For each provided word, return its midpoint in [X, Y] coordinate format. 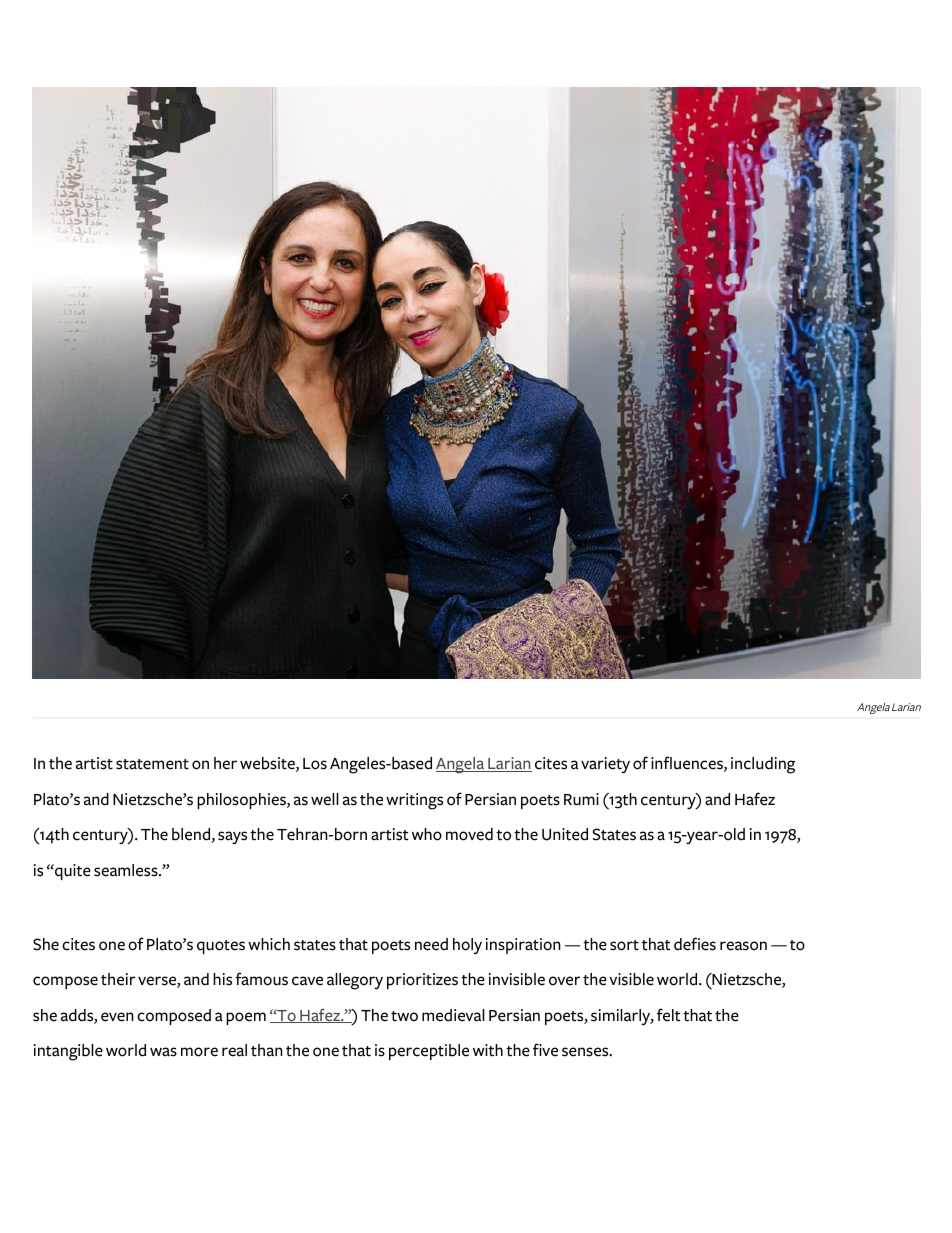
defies [695, 944]
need [431, 944]
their [118, 979]
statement [152, 764]
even [117, 1017]
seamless [127, 870]
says [232, 837]
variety [605, 765]
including [763, 765]
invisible [517, 979]
